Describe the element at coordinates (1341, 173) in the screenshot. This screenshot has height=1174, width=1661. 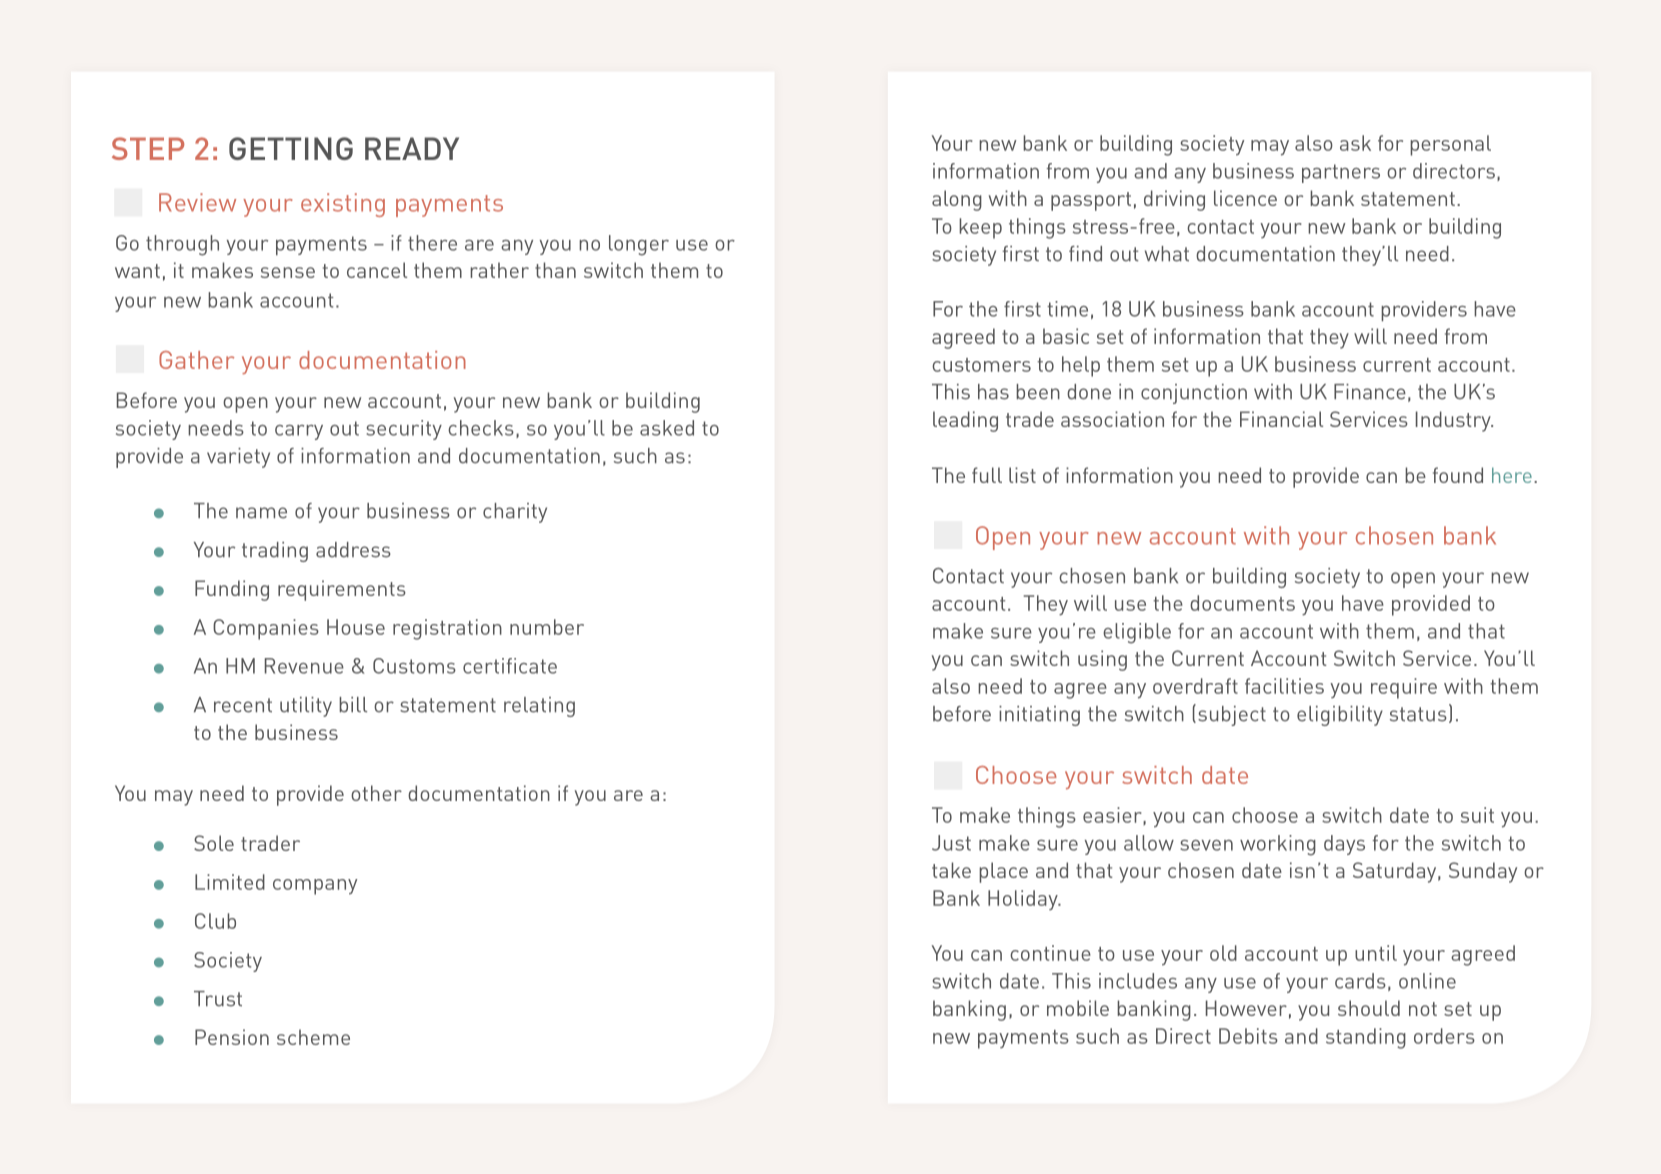
I see `partners` at that location.
